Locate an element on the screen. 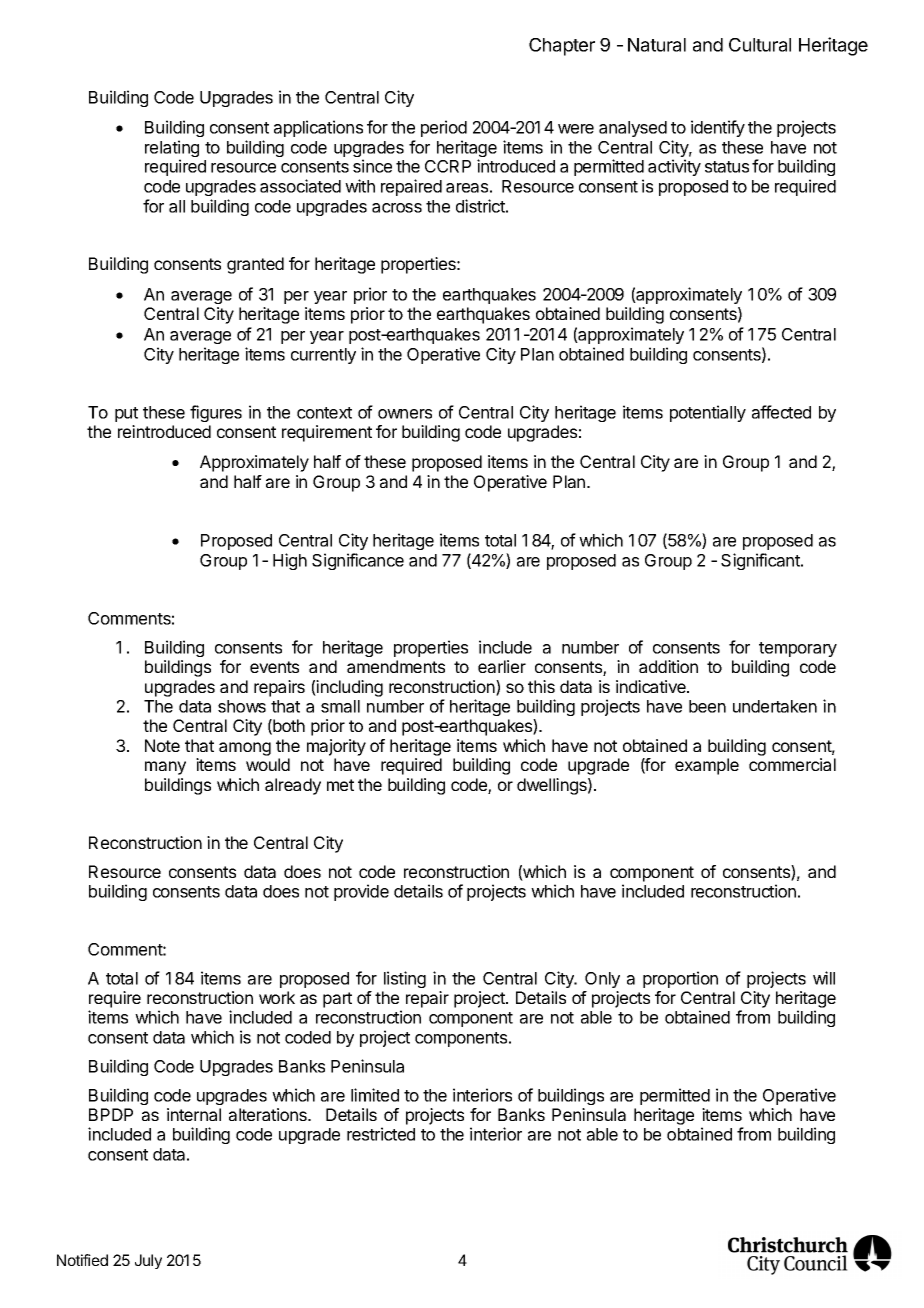 Image resolution: width=924 pixels, height=1308 pixels. potentially is located at coordinates (708, 413).
